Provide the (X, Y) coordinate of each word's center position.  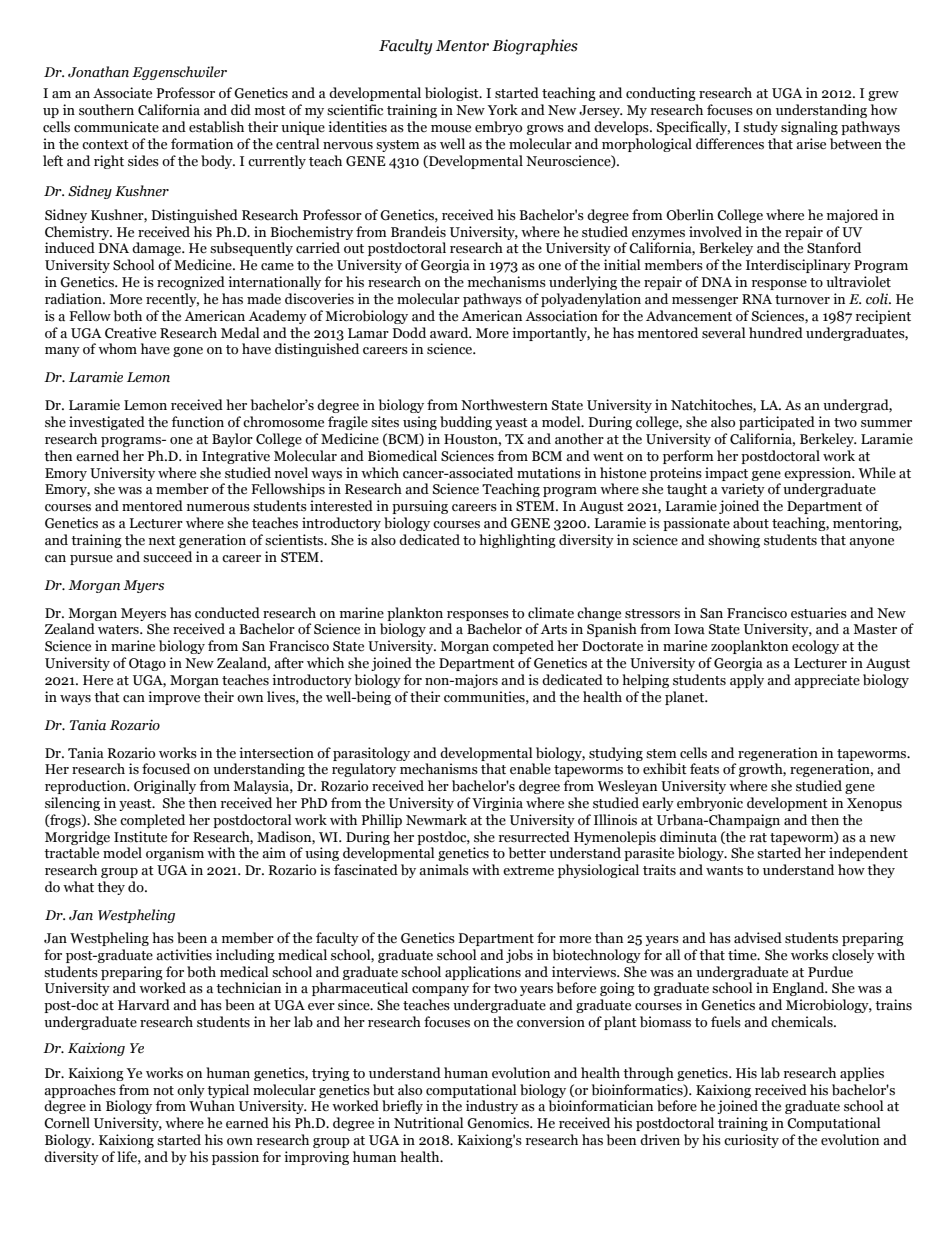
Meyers (143, 614)
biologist (453, 94)
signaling (809, 128)
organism (175, 854)
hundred (776, 333)
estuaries (819, 613)
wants (724, 871)
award (450, 332)
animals (444, 870)
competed (523, 647)
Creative (130, 333)
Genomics (499, 1123)
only (191, 1091)
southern (106, 110)
